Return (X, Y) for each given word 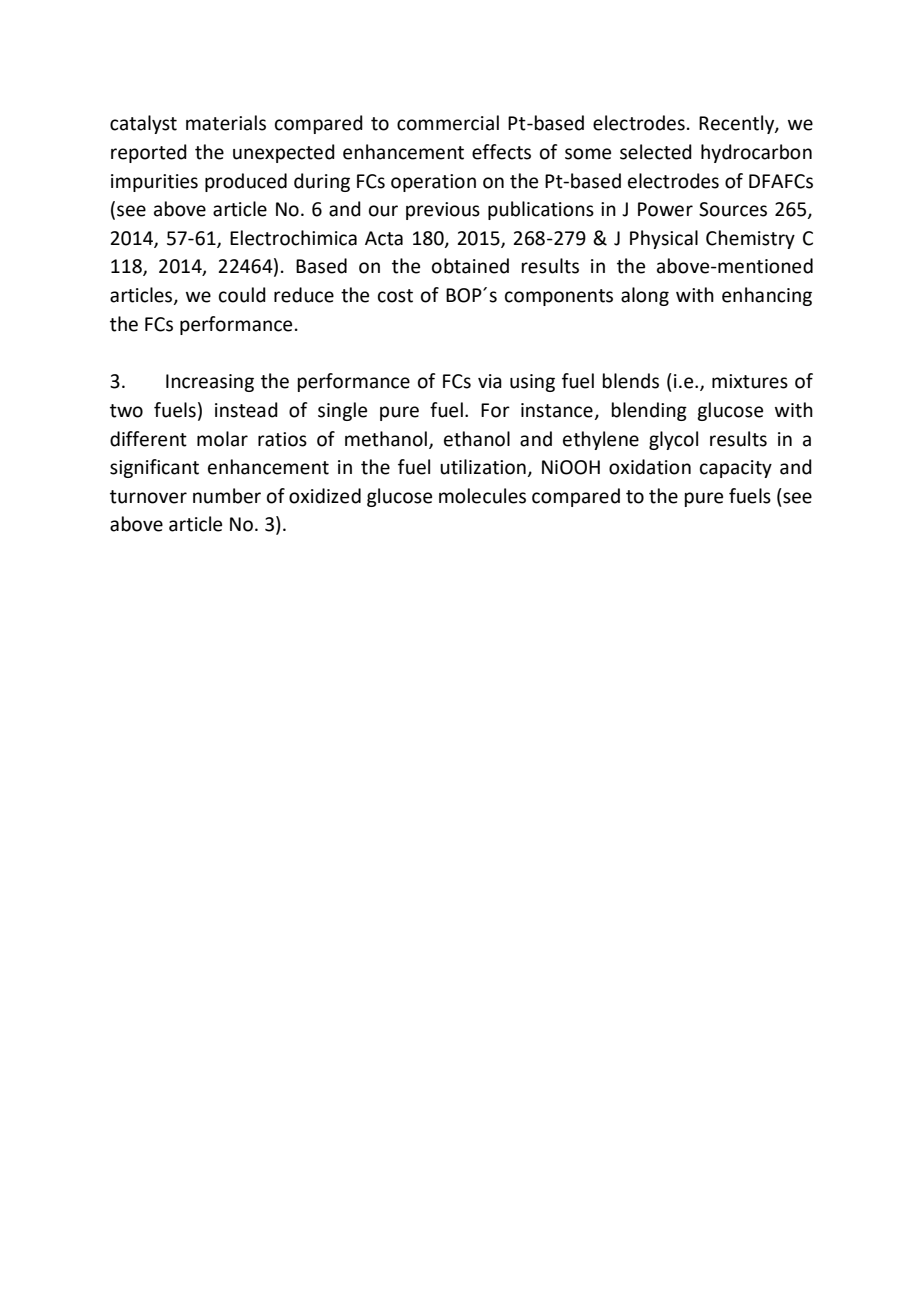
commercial (448, 123)
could (242, 295)
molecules (482, 496)
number (227, 496)
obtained (470, 266)
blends (631, 381)
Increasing (210, 383)
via (490, 381)
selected (656, 152)
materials (226, 123)
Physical (664, 239)
